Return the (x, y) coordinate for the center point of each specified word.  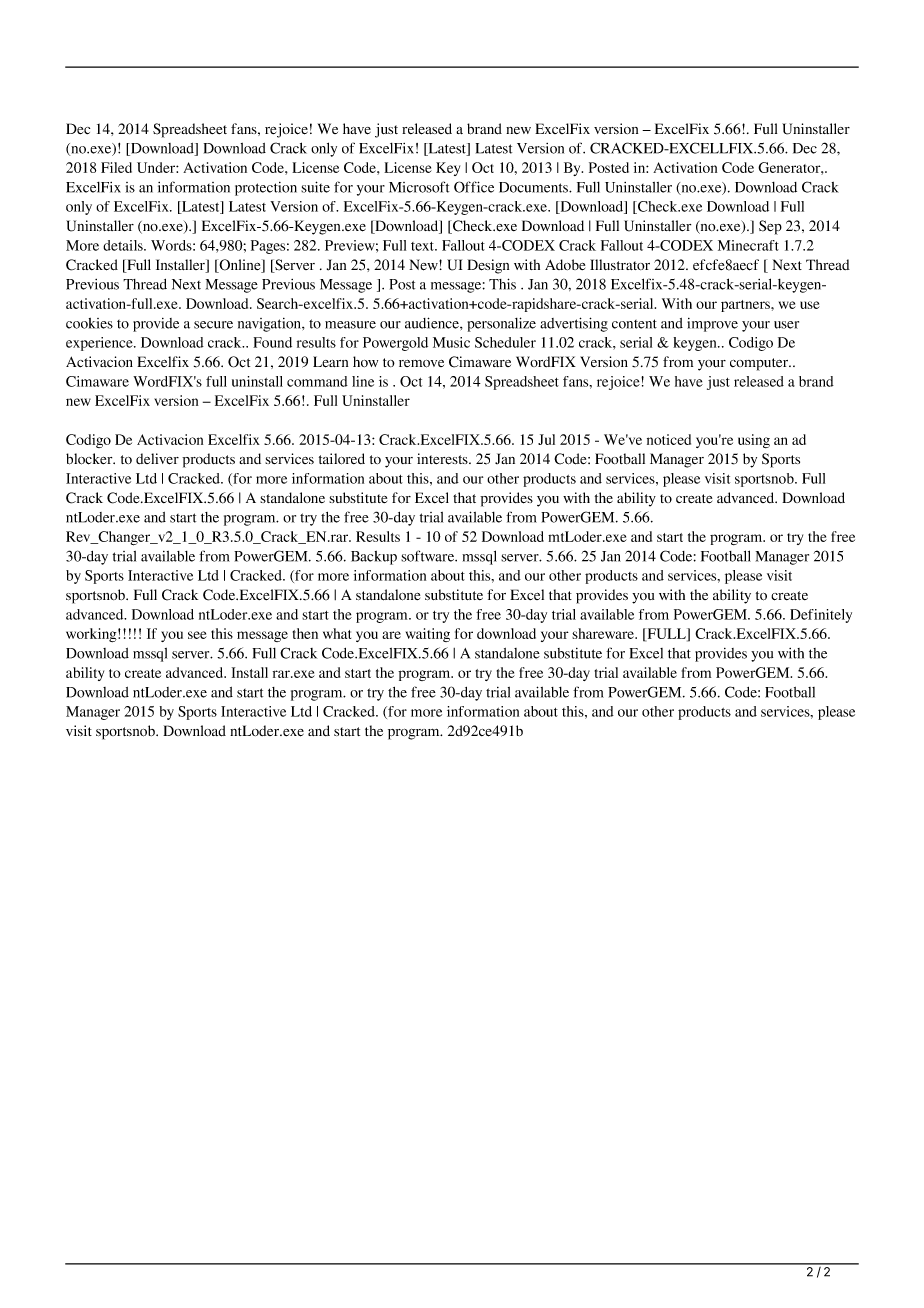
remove (421, 364)
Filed (116, 167)
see (197, 635)
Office (474, 187)
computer (760, 364)
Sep (770, 227)
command (317, 381)
